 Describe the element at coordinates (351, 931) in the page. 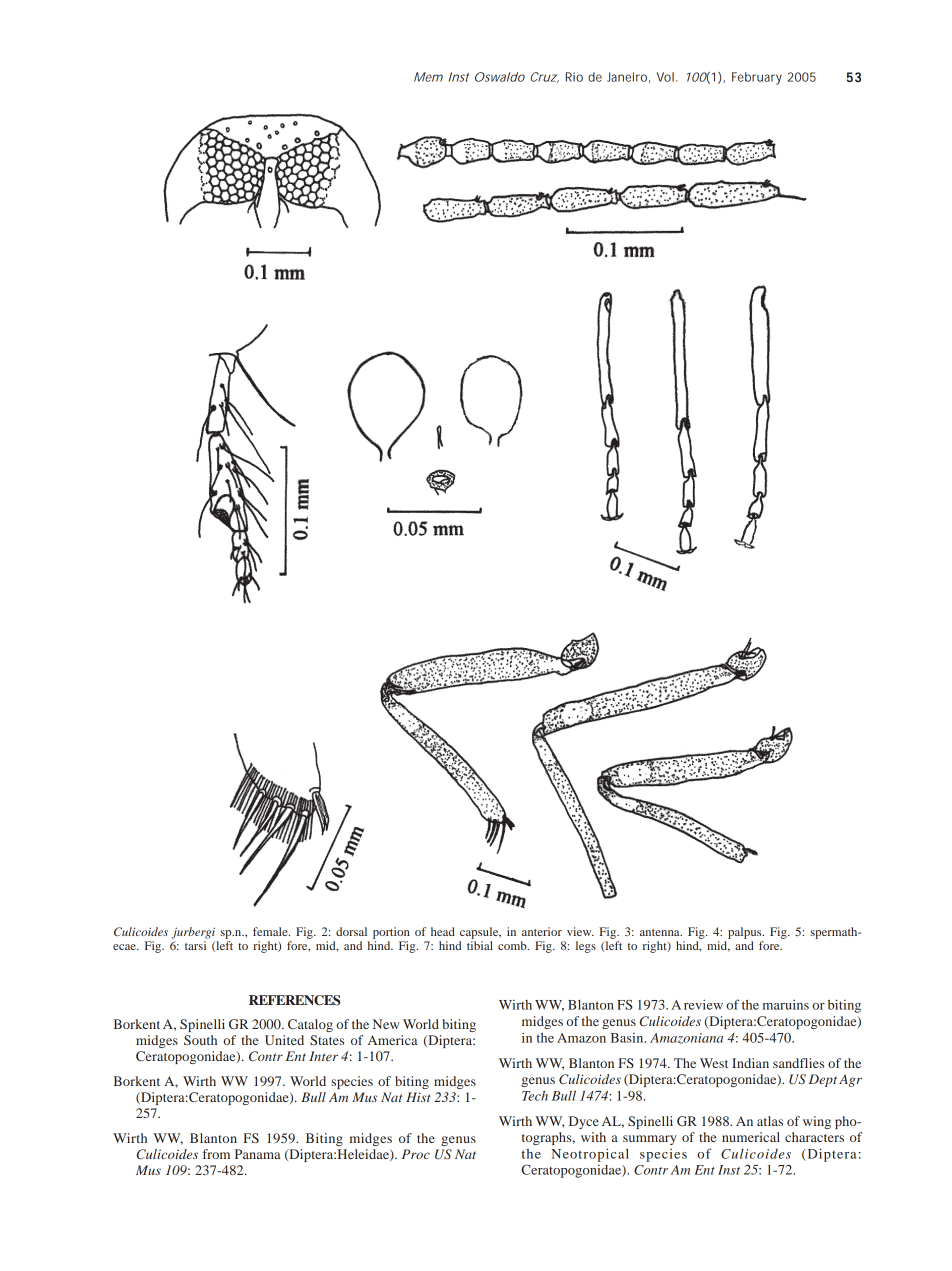

I see `dorsal` at that location.
